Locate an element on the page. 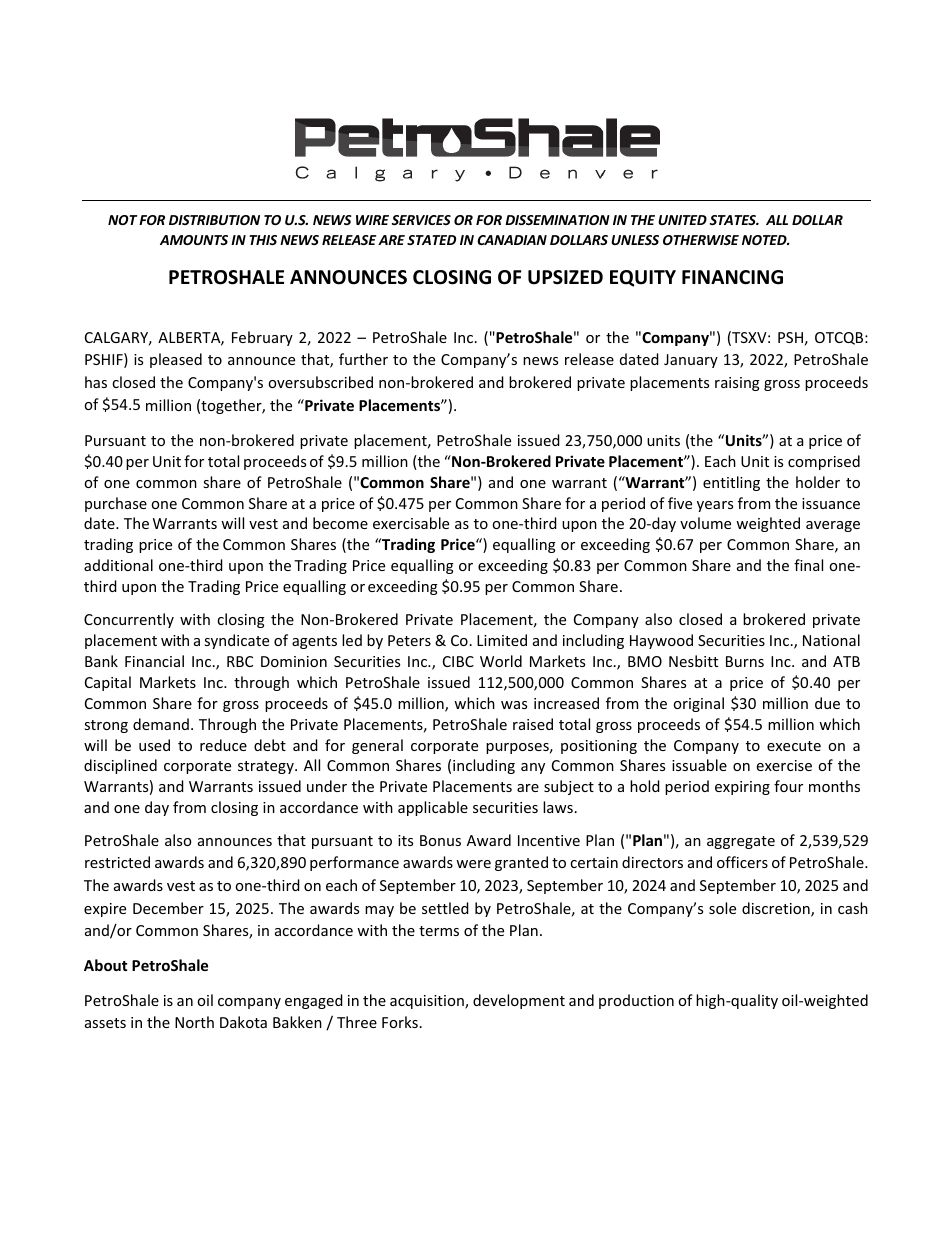 This image has height=1233, width=952. CANADIAN is located at coordinates (512, 240).
